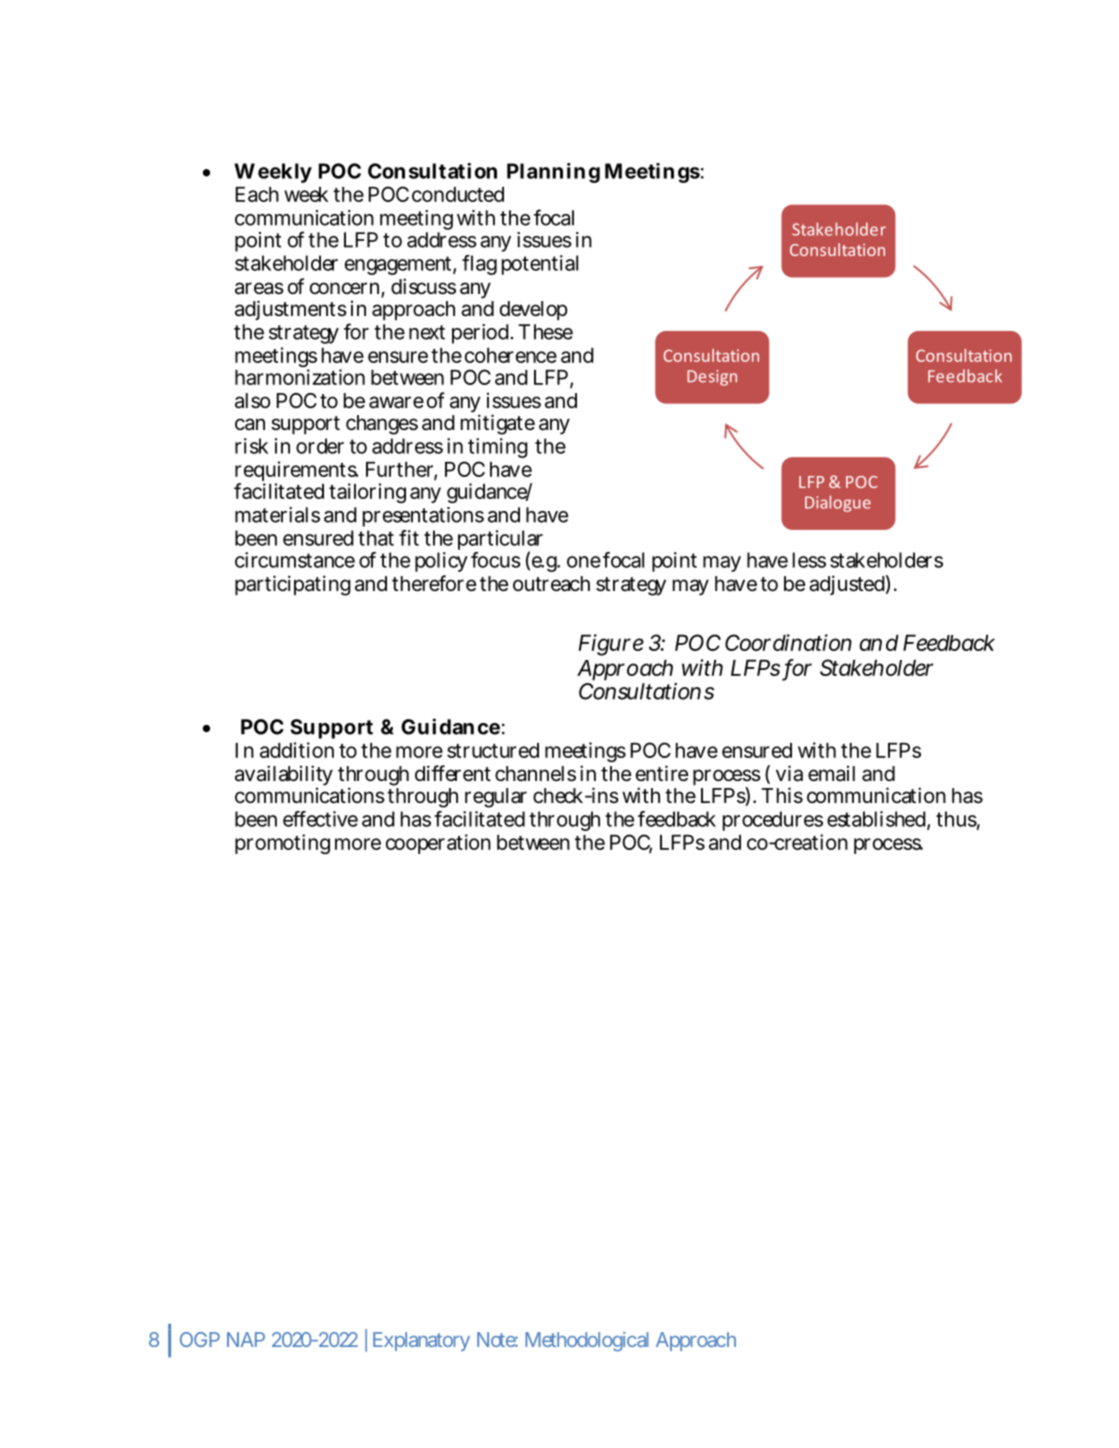 The height and width of the image is (1448, 1119). I want to click on promoting, so click(282, 844).
